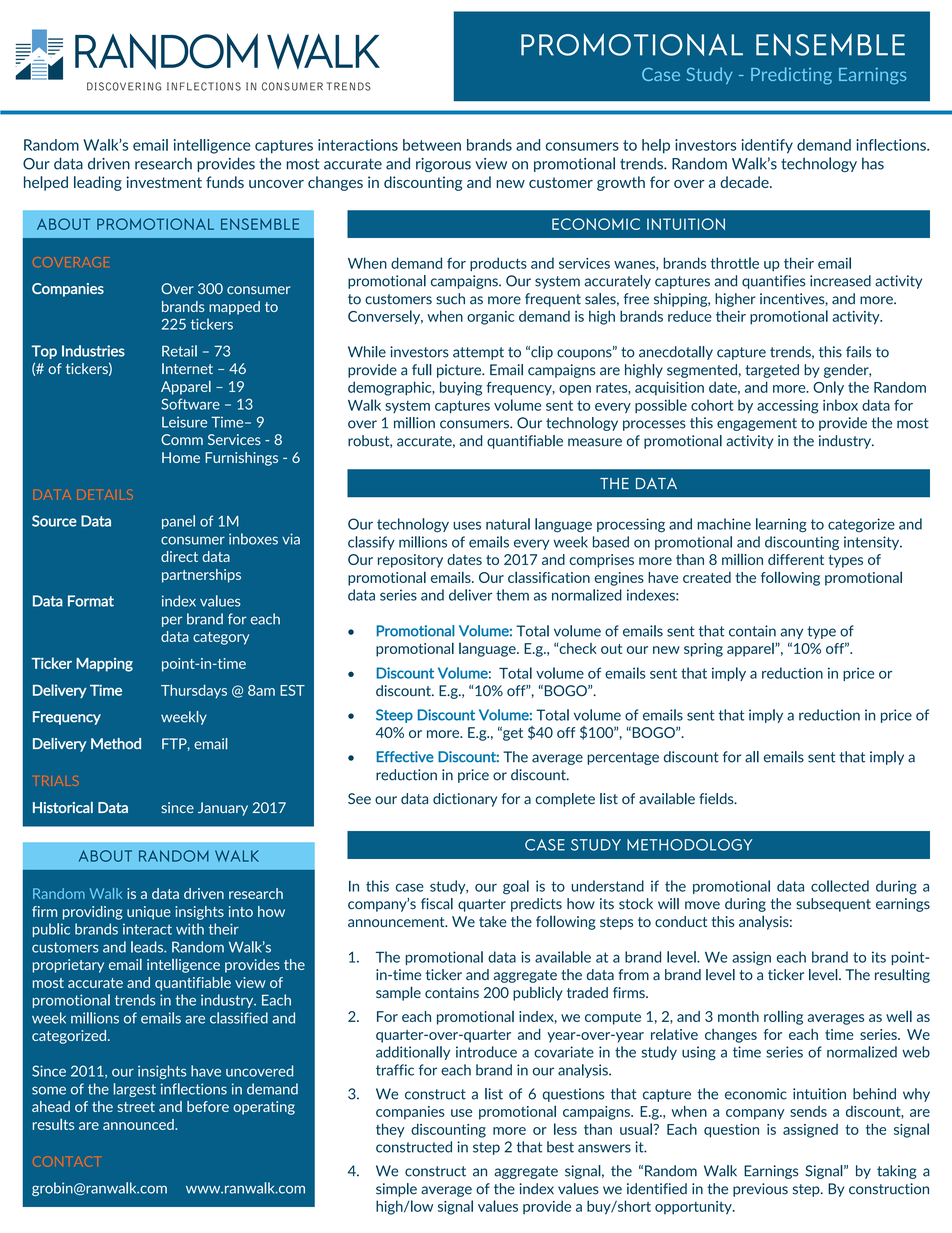 The height and width of the screenshot is (1233, 952). I want to click on announced, so click(139, 1124).
